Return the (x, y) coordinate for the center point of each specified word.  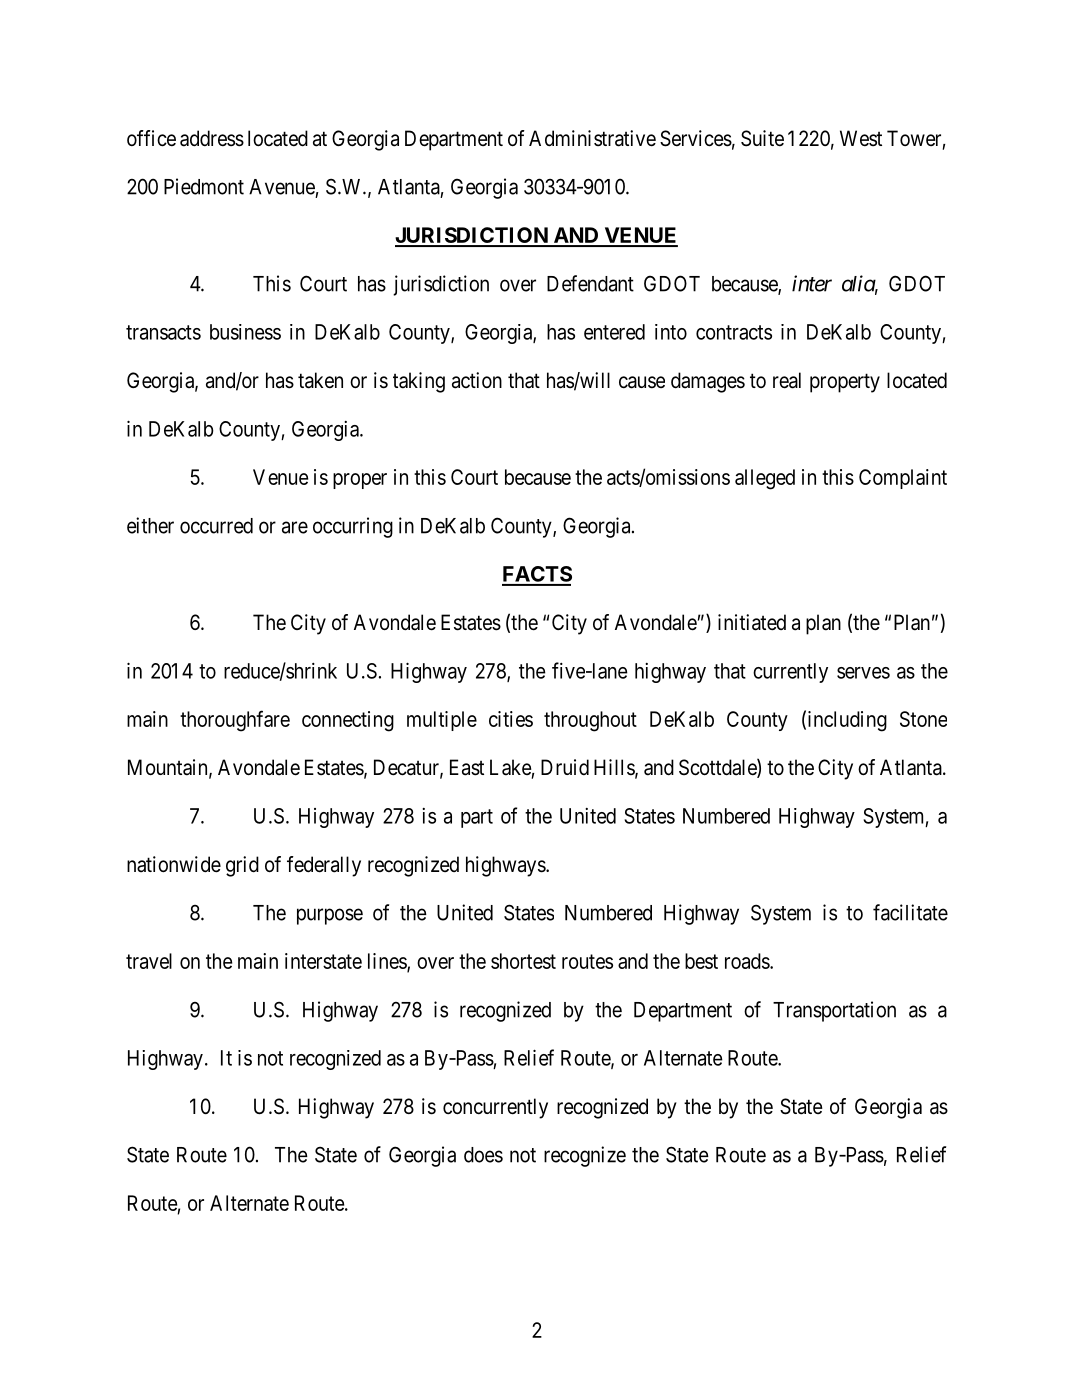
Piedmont (204, 186)
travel (149, 961)
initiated (752, 622)
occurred (216, 526)
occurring (353, 527)
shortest (523, 961)
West (861, 138)
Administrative (592, 138)
